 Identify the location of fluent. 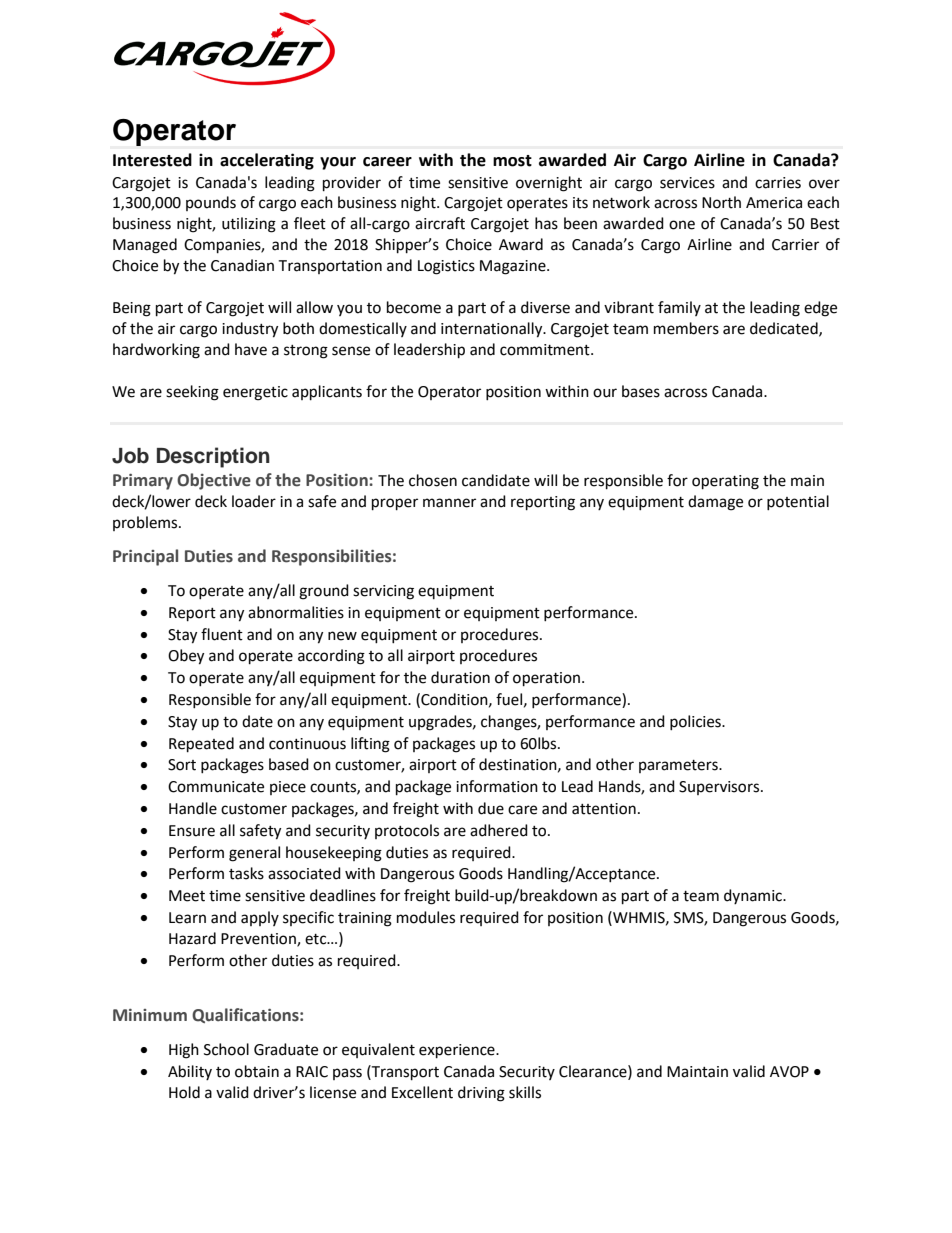
(222, 634).
